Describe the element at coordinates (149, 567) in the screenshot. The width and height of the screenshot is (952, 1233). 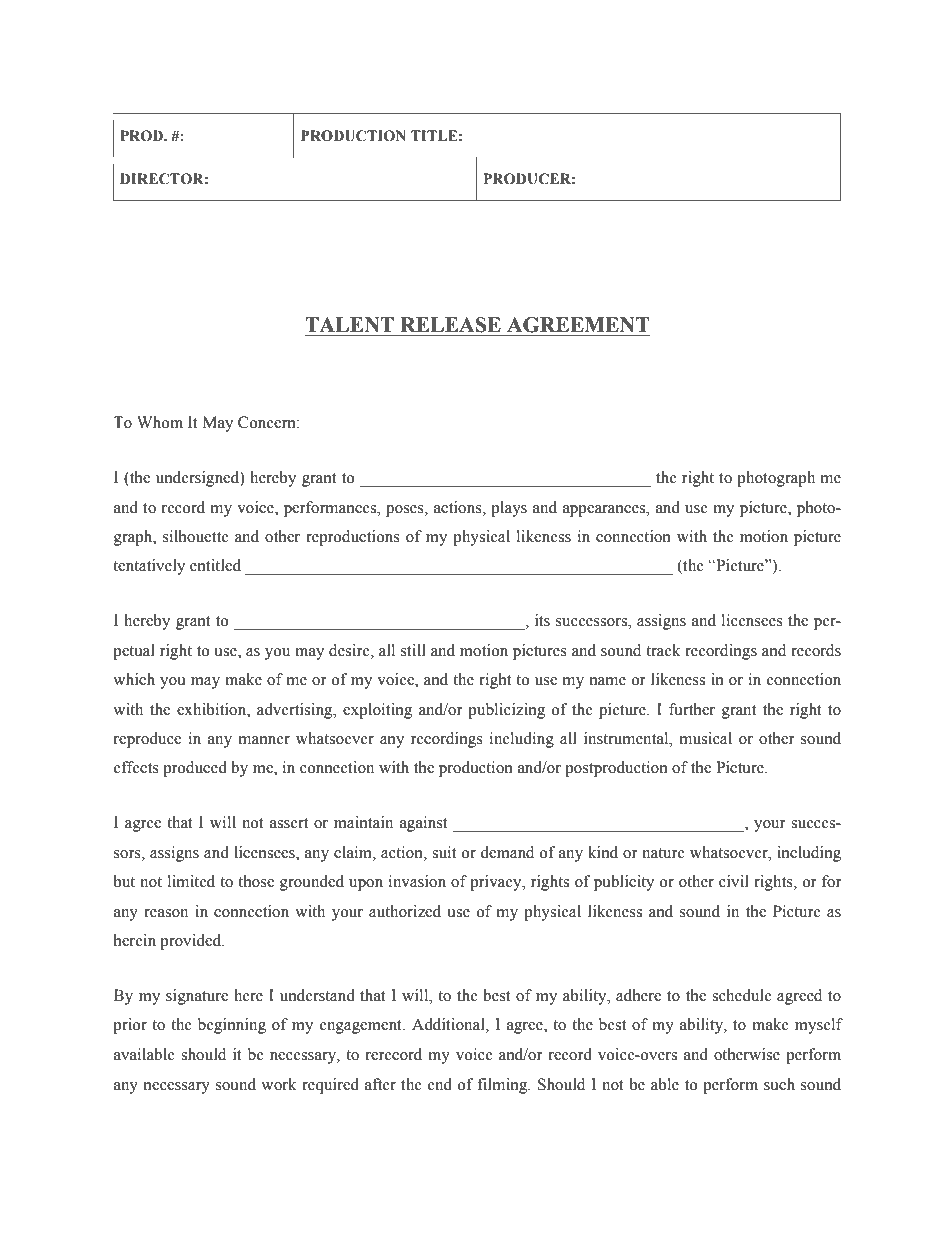
I see `tentatively` at that location.
